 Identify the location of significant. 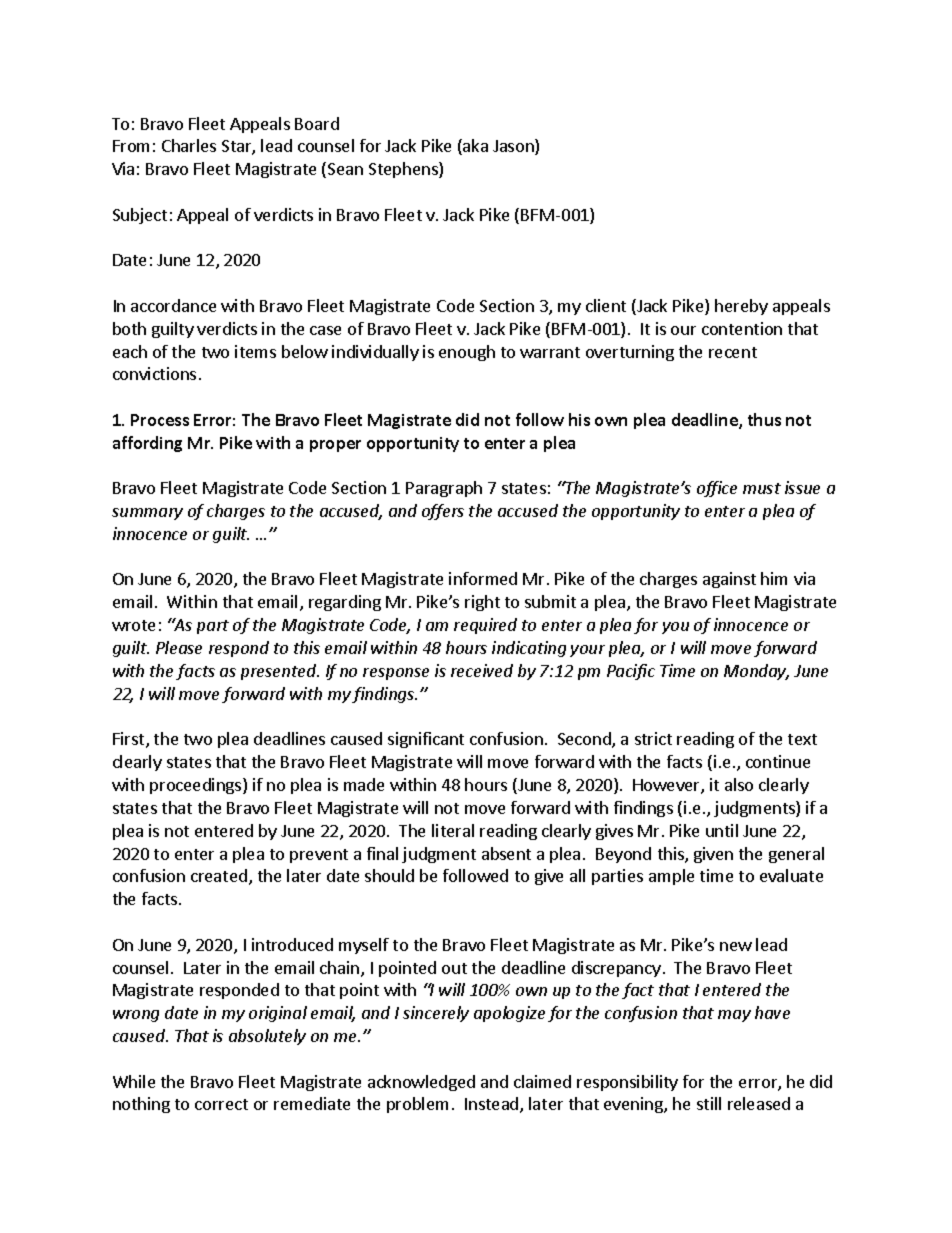
(426, 740).
